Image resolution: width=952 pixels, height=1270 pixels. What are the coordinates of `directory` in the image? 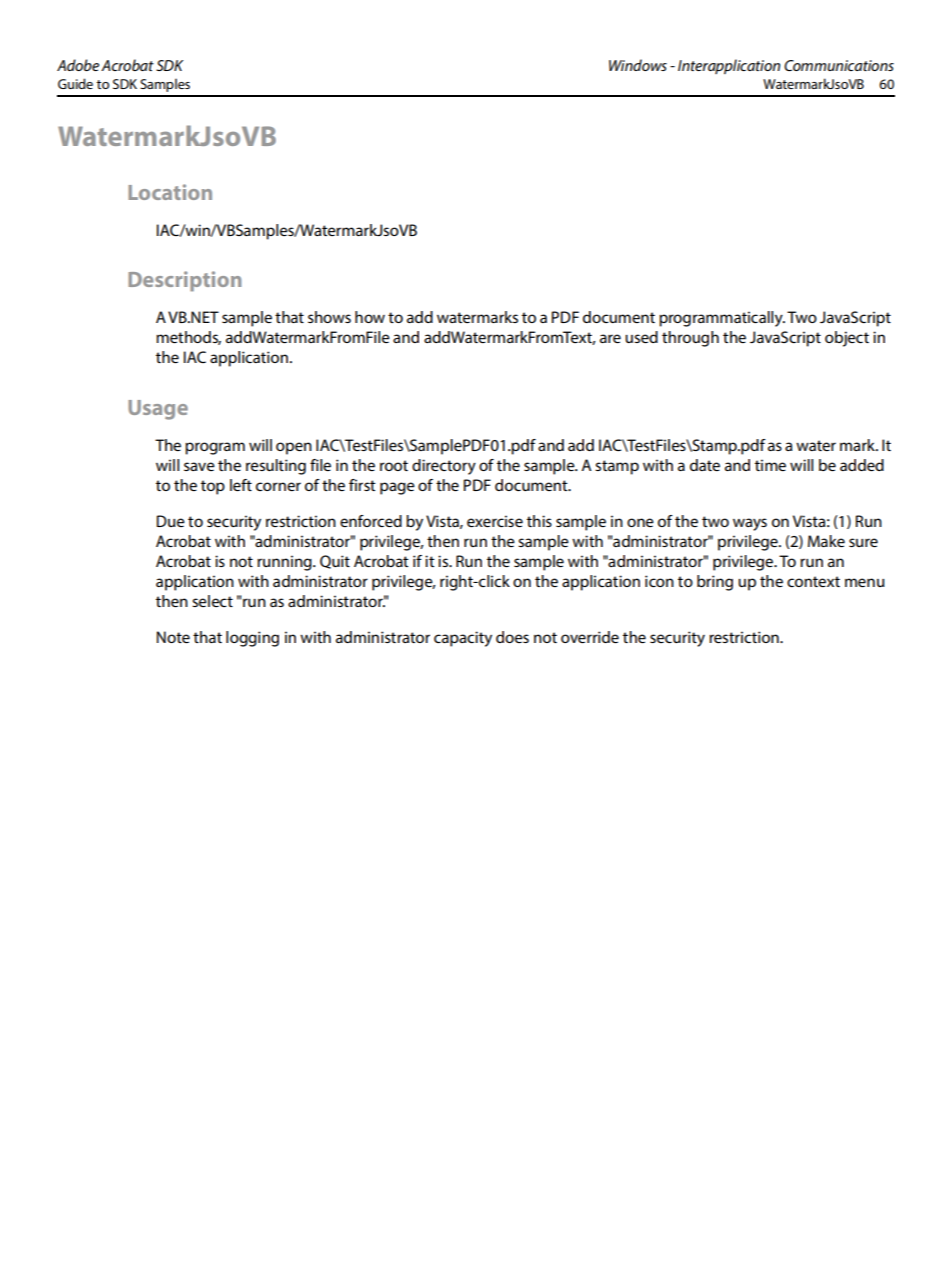 It's located at (444, 467).
